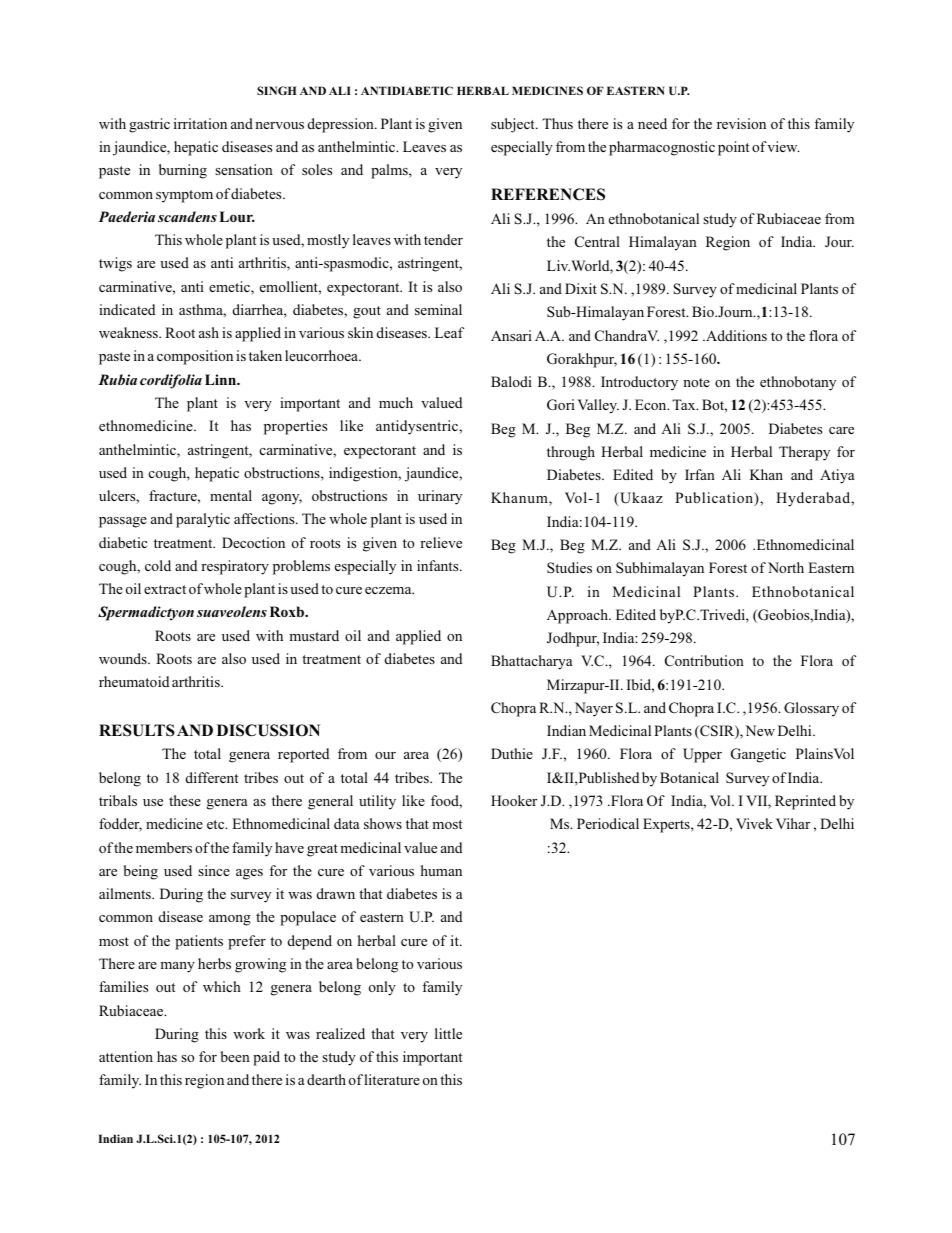  Describe the element at coordinates (754, 823) in the screenshot. I see `Vivek` at that location.
